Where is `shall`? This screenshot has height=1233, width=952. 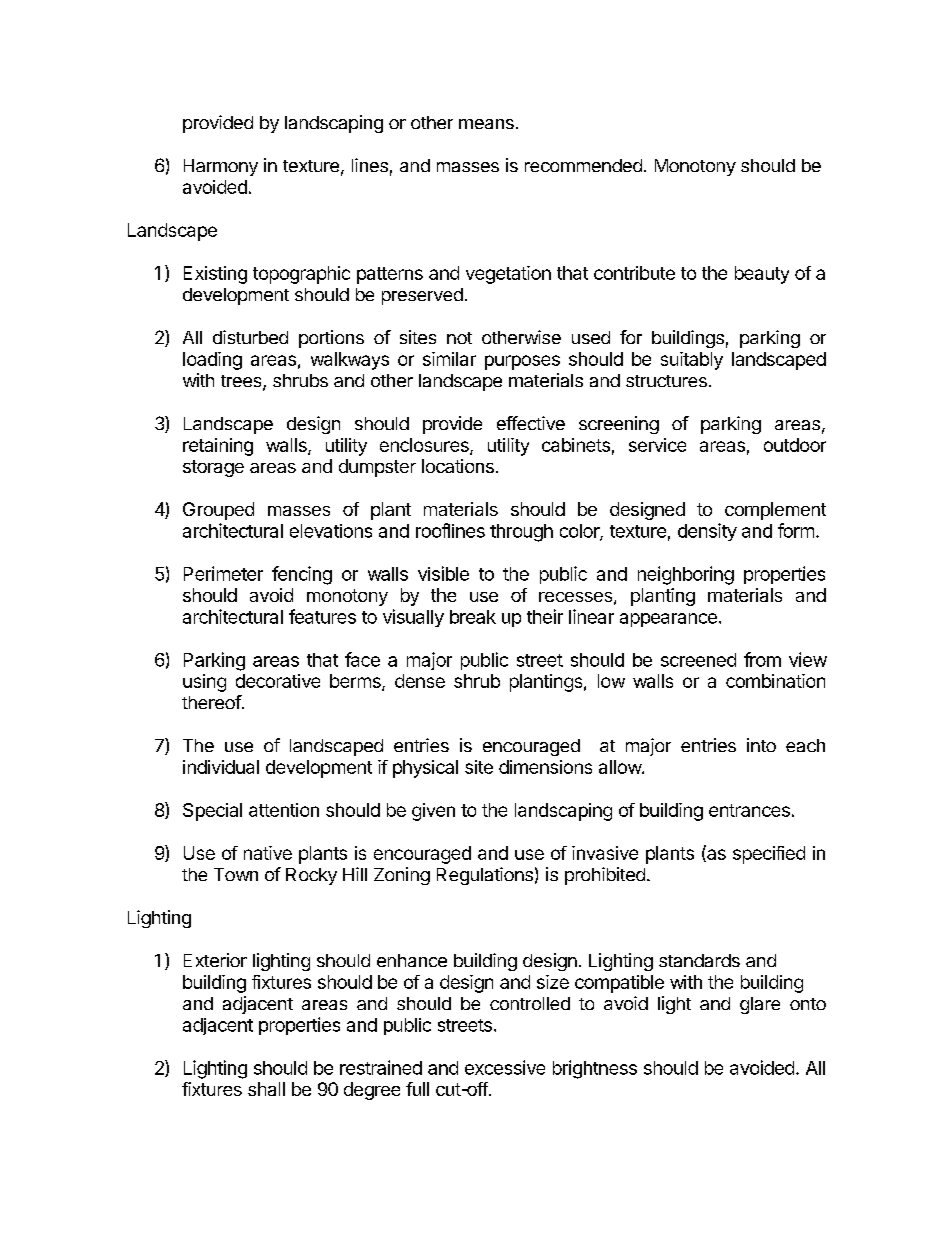
shall is located at coordinates (266, 1089).
